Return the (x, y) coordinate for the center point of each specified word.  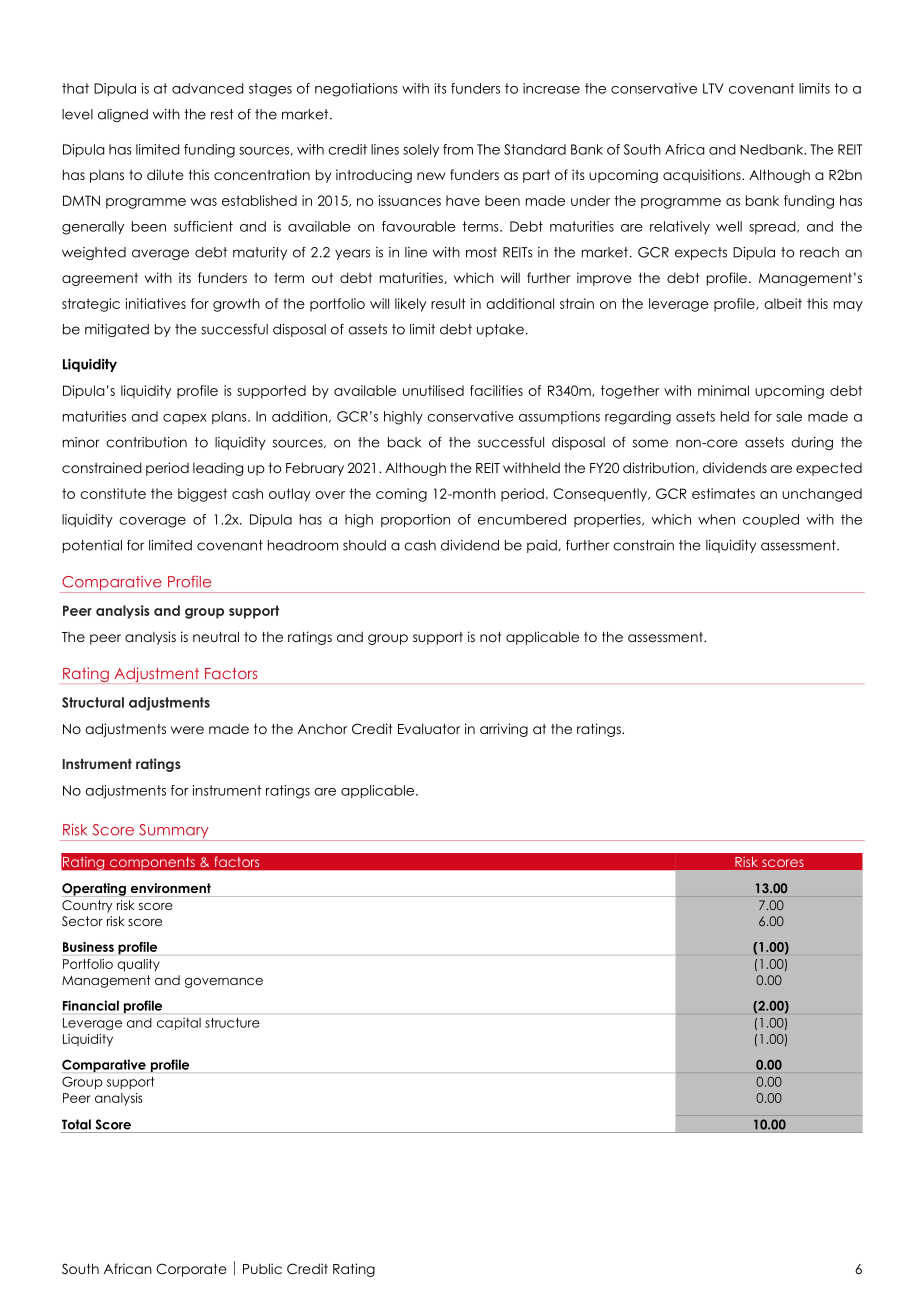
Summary (174, 832)
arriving (504, 730)
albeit (783, 303)
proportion (415, 521)
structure (232, 1023)
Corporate (191, 1270)
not (490, 637)
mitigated (117, 330)
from (458, 149)
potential (92, 546)
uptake (500, 330)
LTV (713, 88)
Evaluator (429, 728)
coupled (771, 520)
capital (179, 1024)
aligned (123, 115)
